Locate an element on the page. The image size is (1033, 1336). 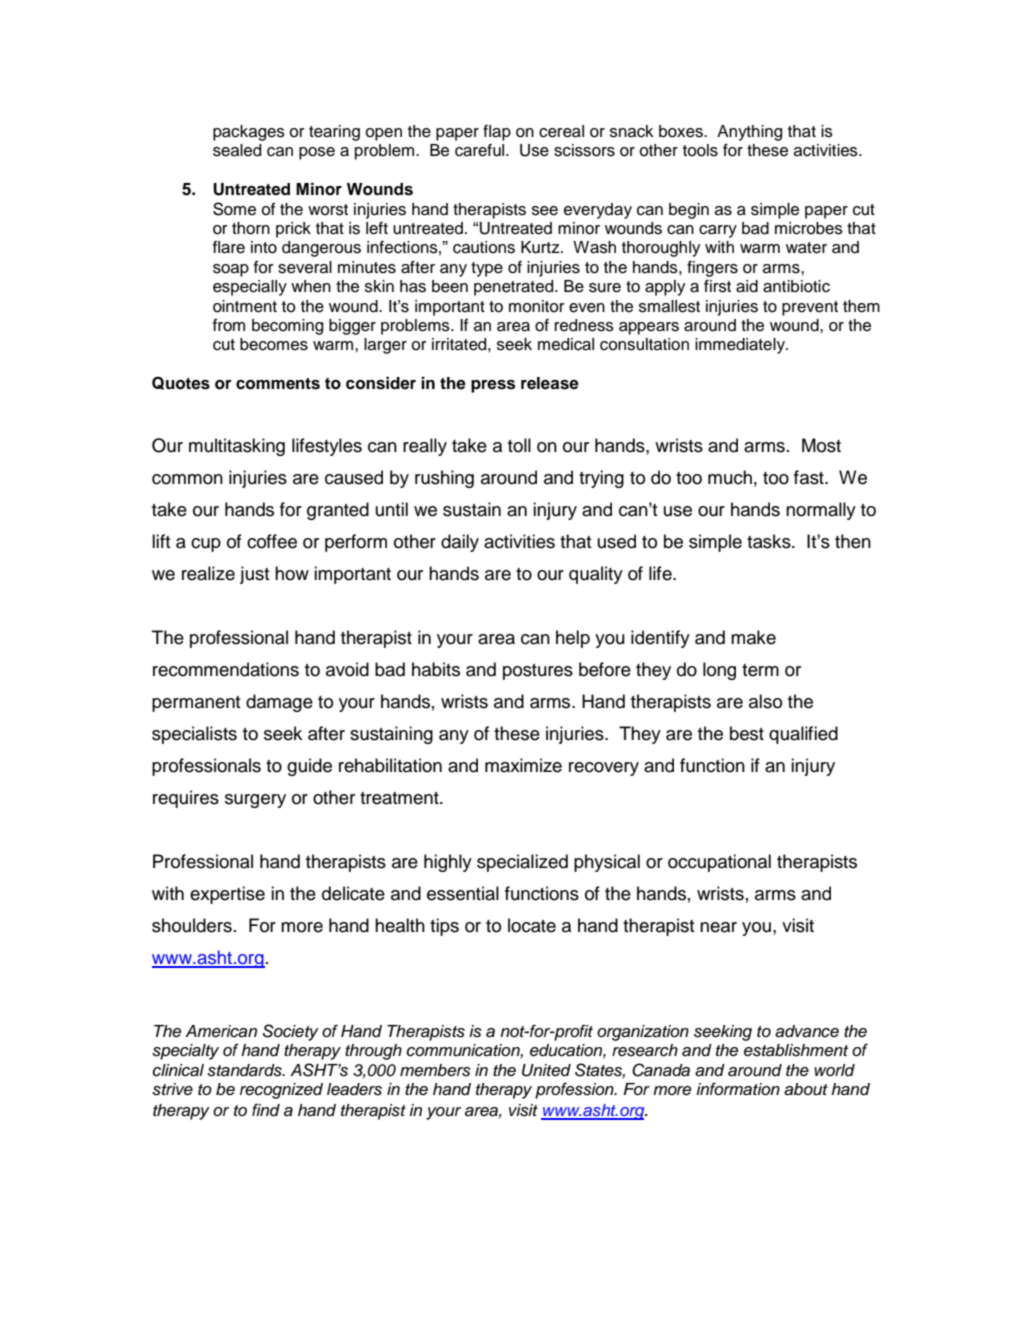
qualified is located at coordinates (803, 735).
